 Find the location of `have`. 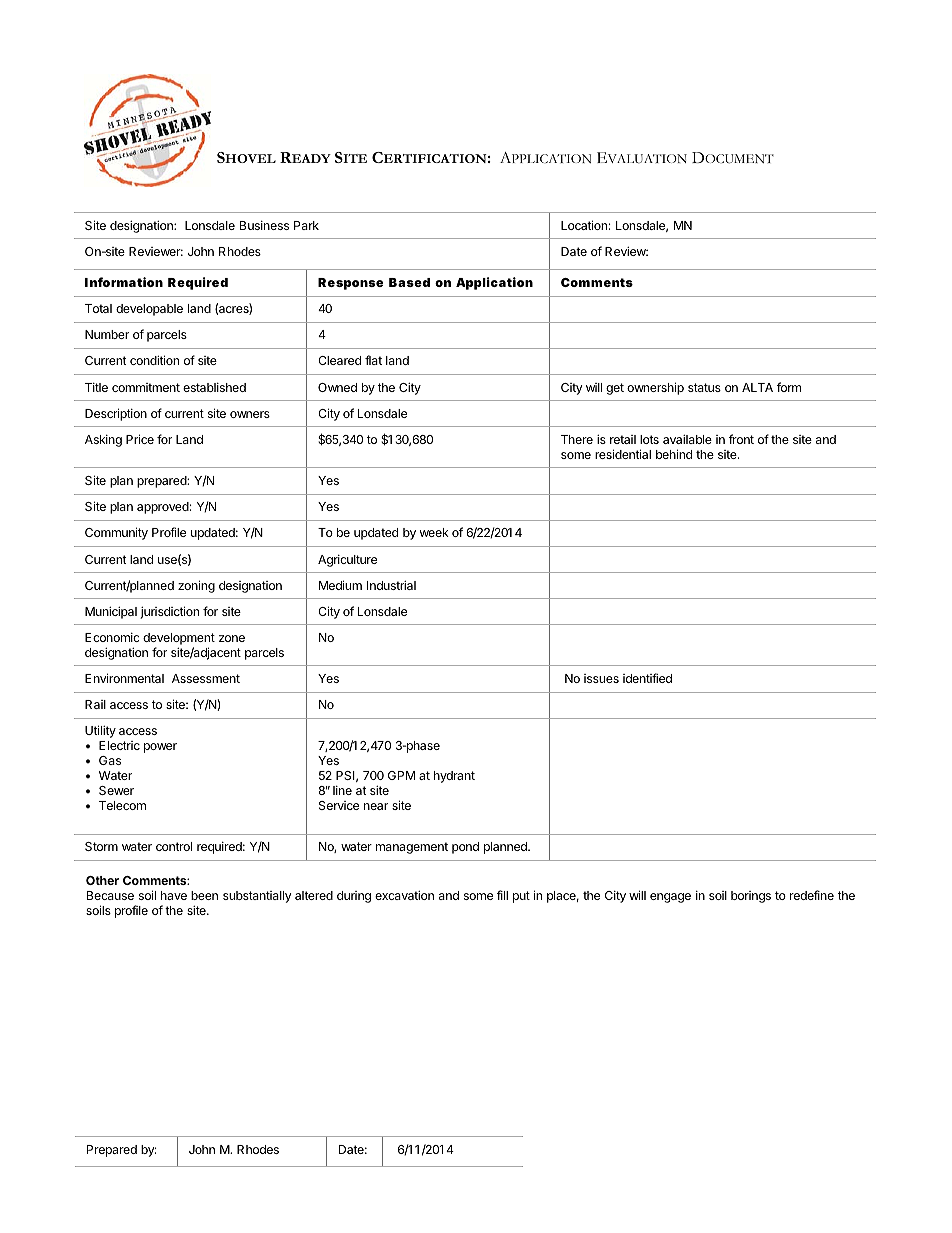

have is located at coordinates (174, 895).
